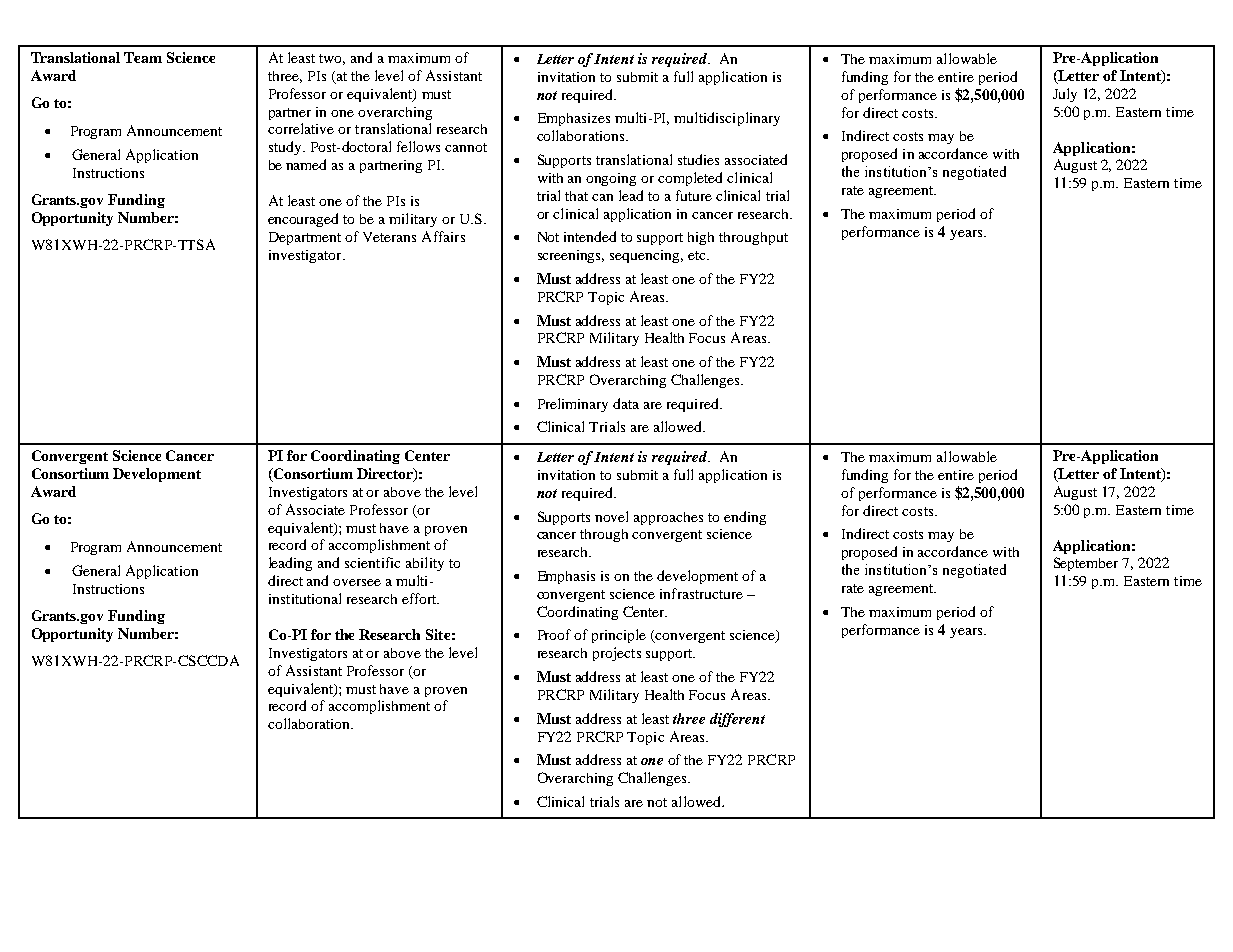  I want to click on Department, so click(305, 238).
